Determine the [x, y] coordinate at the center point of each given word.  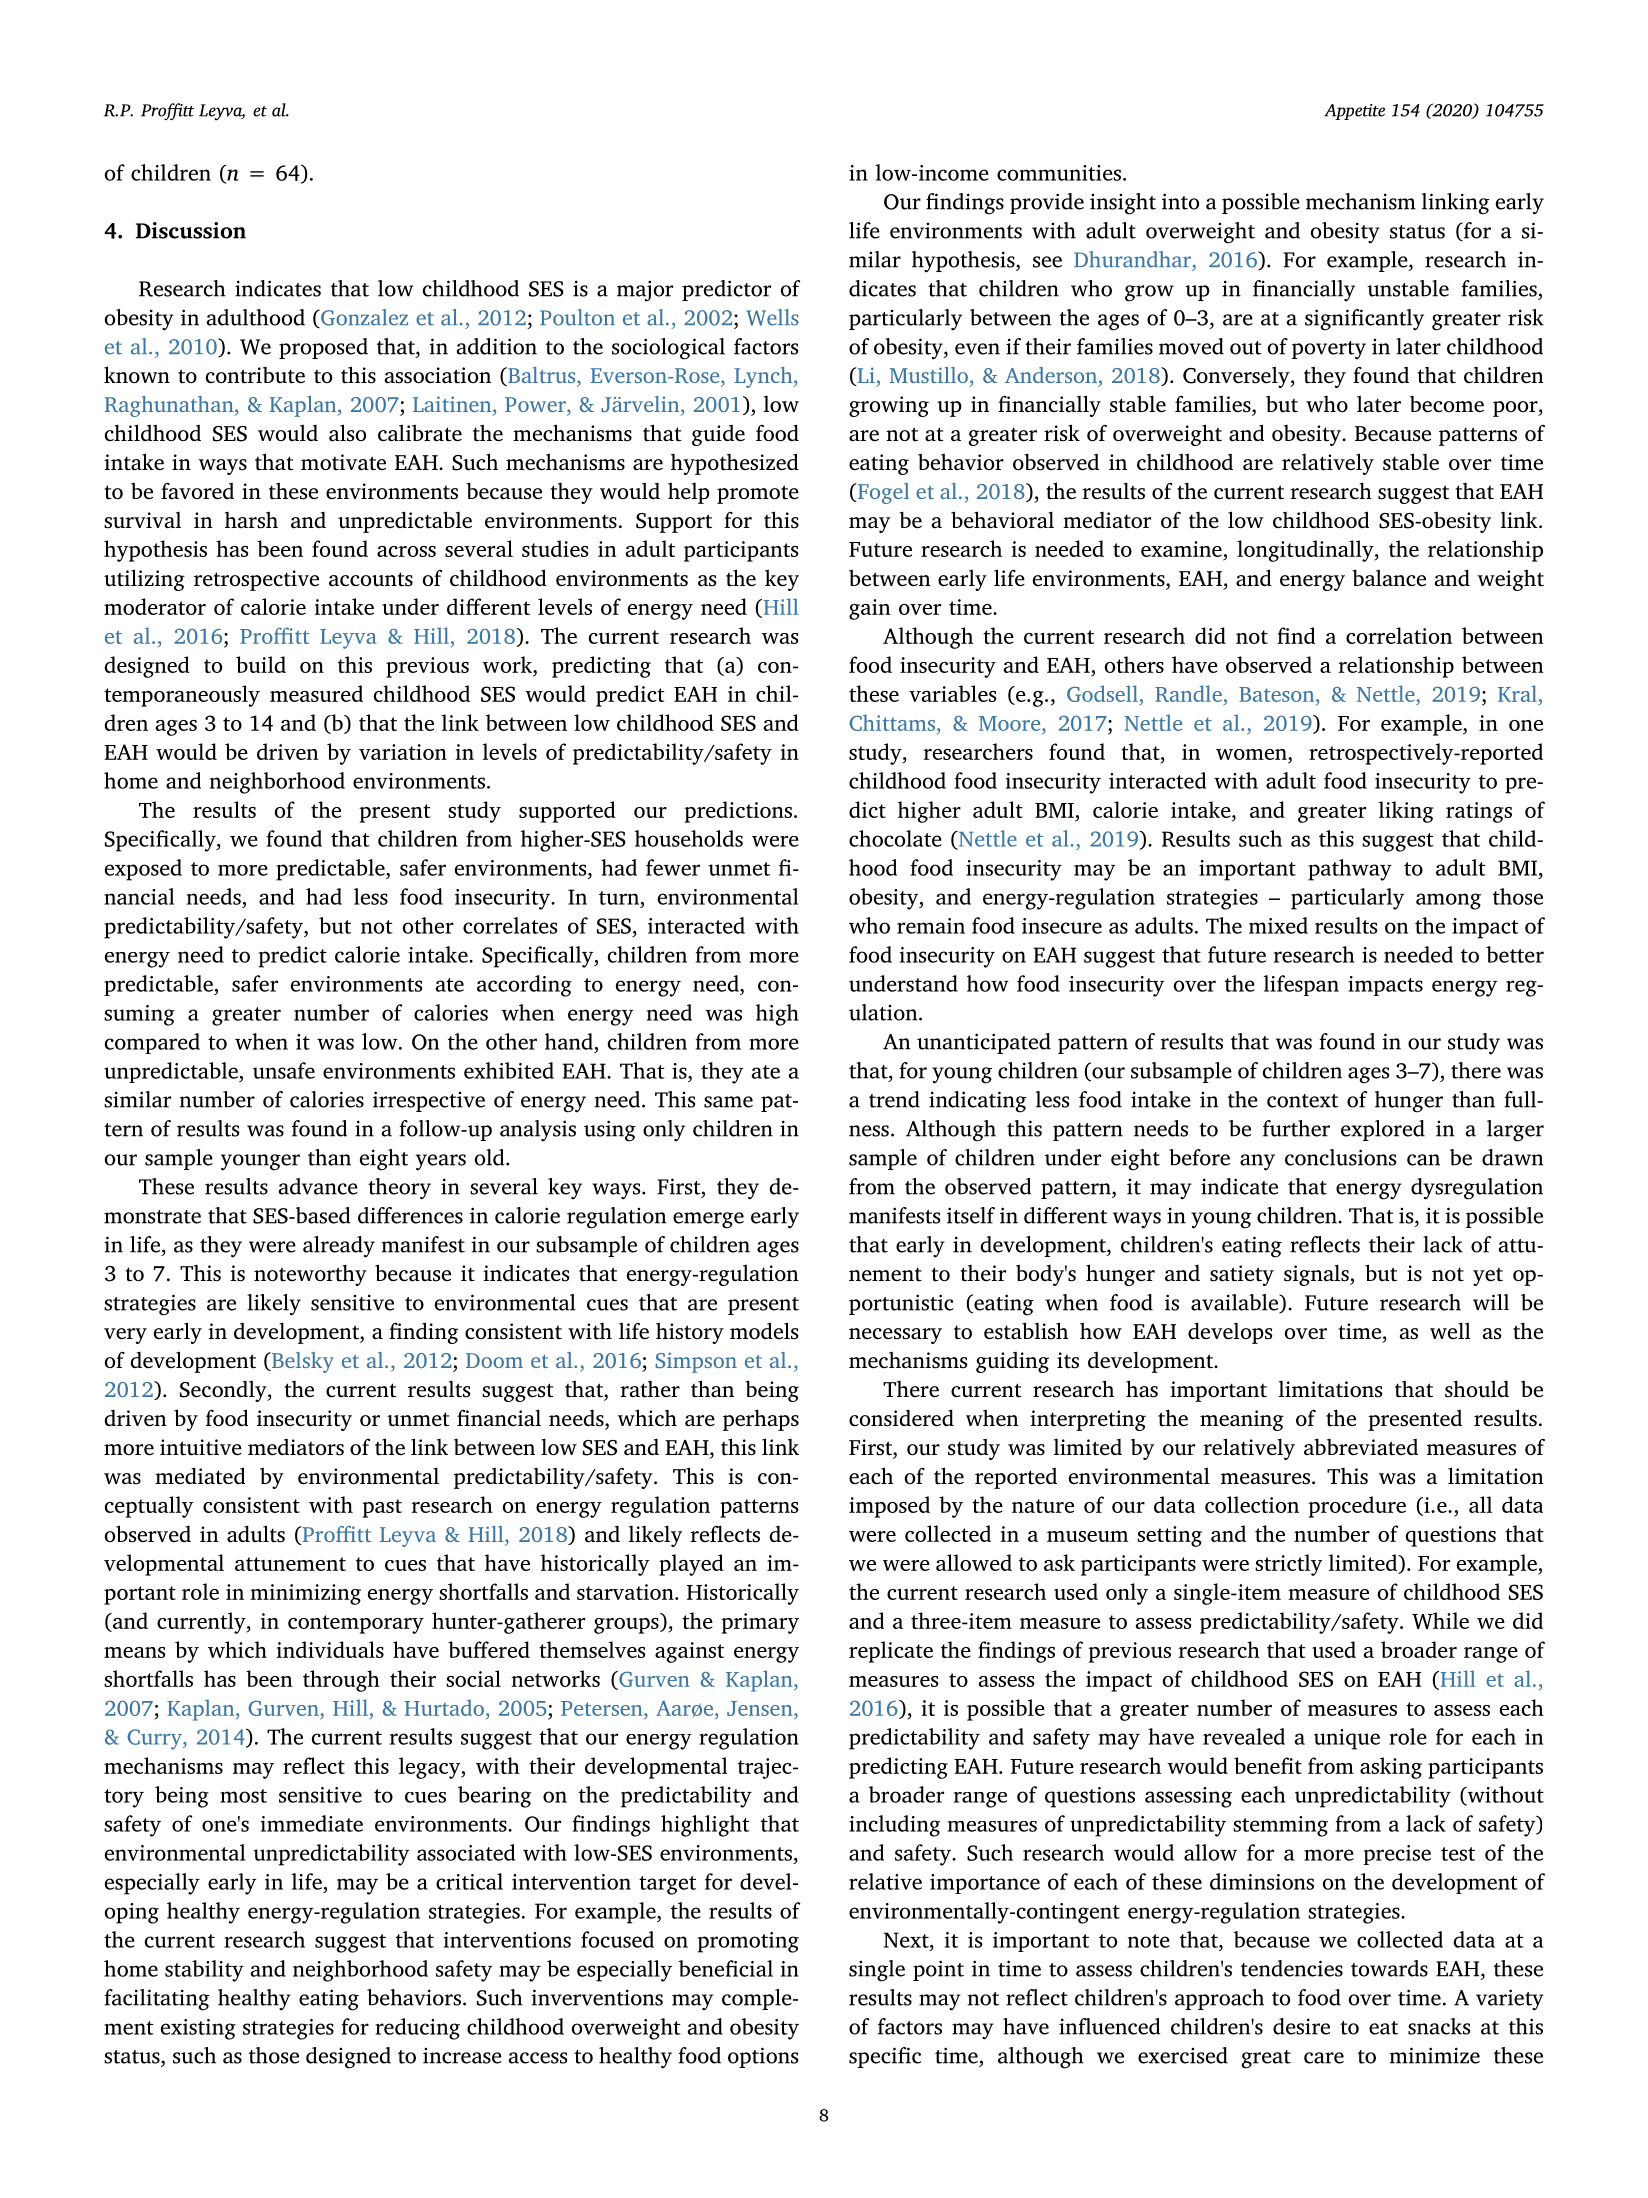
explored [1383, 1130]
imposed [889, 1507]
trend [894, 1099]
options [763, 2057]
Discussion [191, 230]
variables [953, 693]
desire [1301, 2026]
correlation [1399, 635]
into [1180, 201]
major [645, 291]
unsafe [284, 1070]
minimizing [305, 1594]
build [261, 664]
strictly [1288, 1565]
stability [204, 1971]
